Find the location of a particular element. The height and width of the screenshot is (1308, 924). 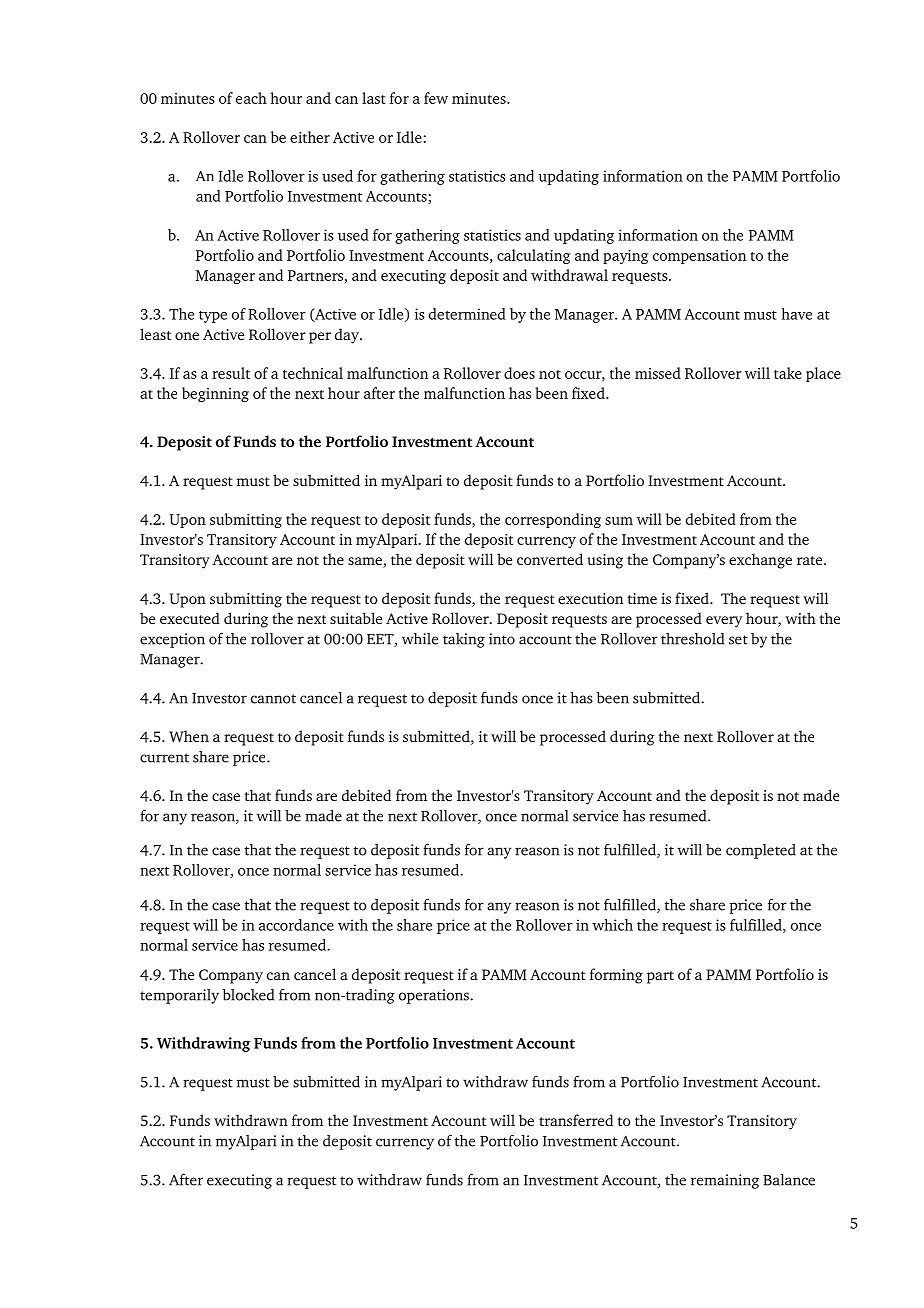

accordance is located at coordinates (296, 925).
